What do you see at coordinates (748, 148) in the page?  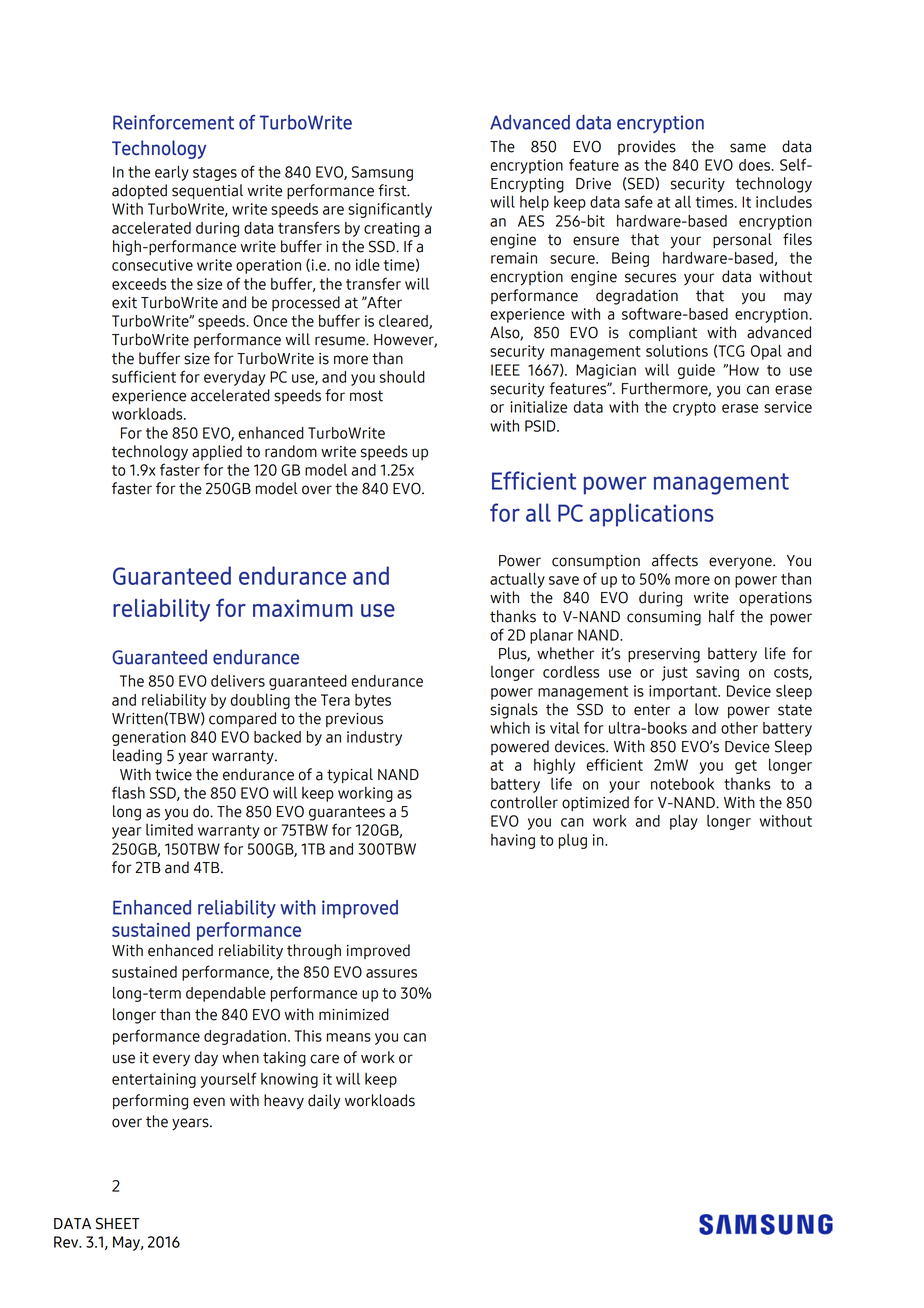 I see `same` at bounding box center [748, 148].
